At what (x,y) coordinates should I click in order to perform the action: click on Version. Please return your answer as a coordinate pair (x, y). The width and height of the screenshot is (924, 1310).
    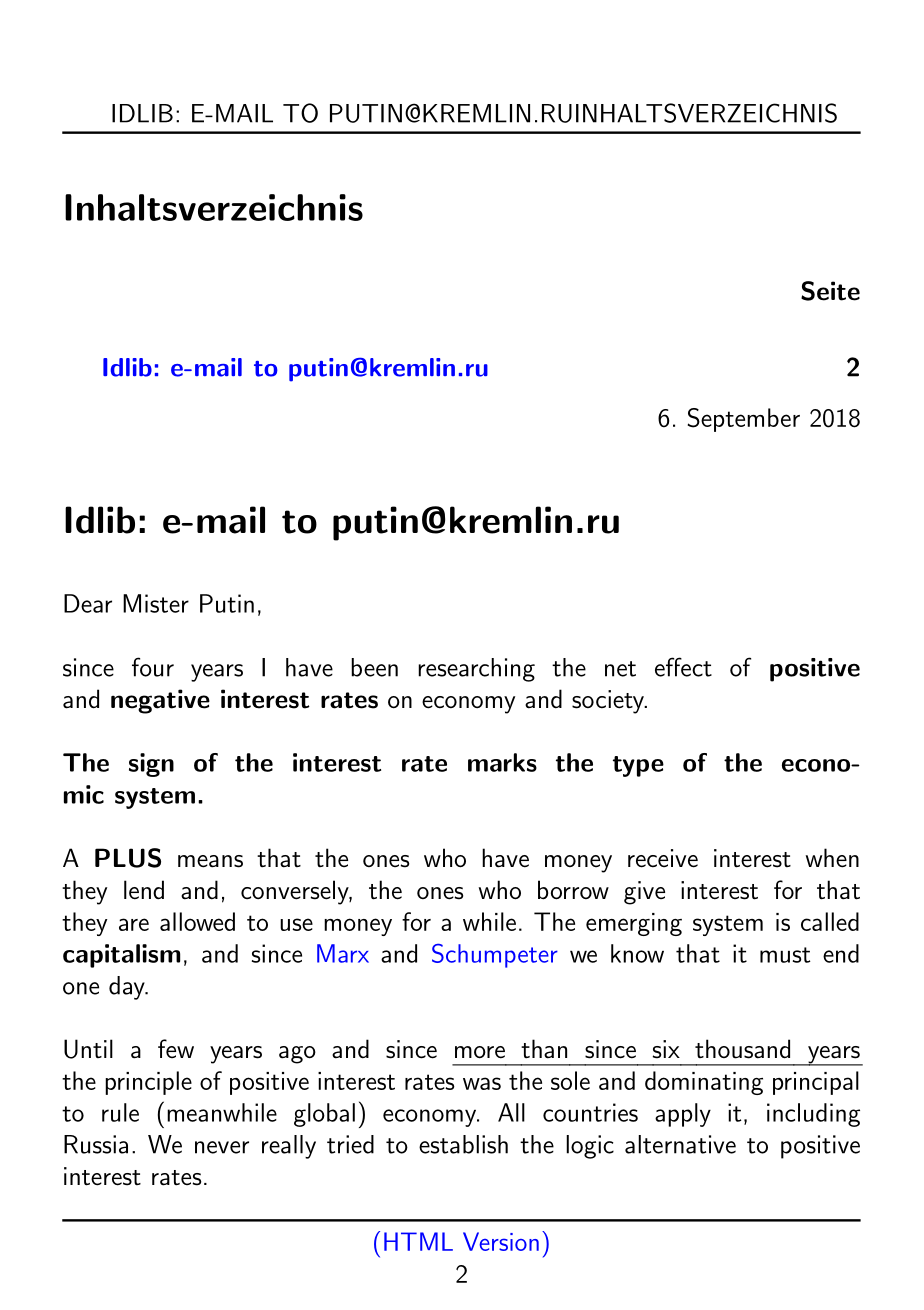
    Looking at the image, I should click on (501, 1241).
